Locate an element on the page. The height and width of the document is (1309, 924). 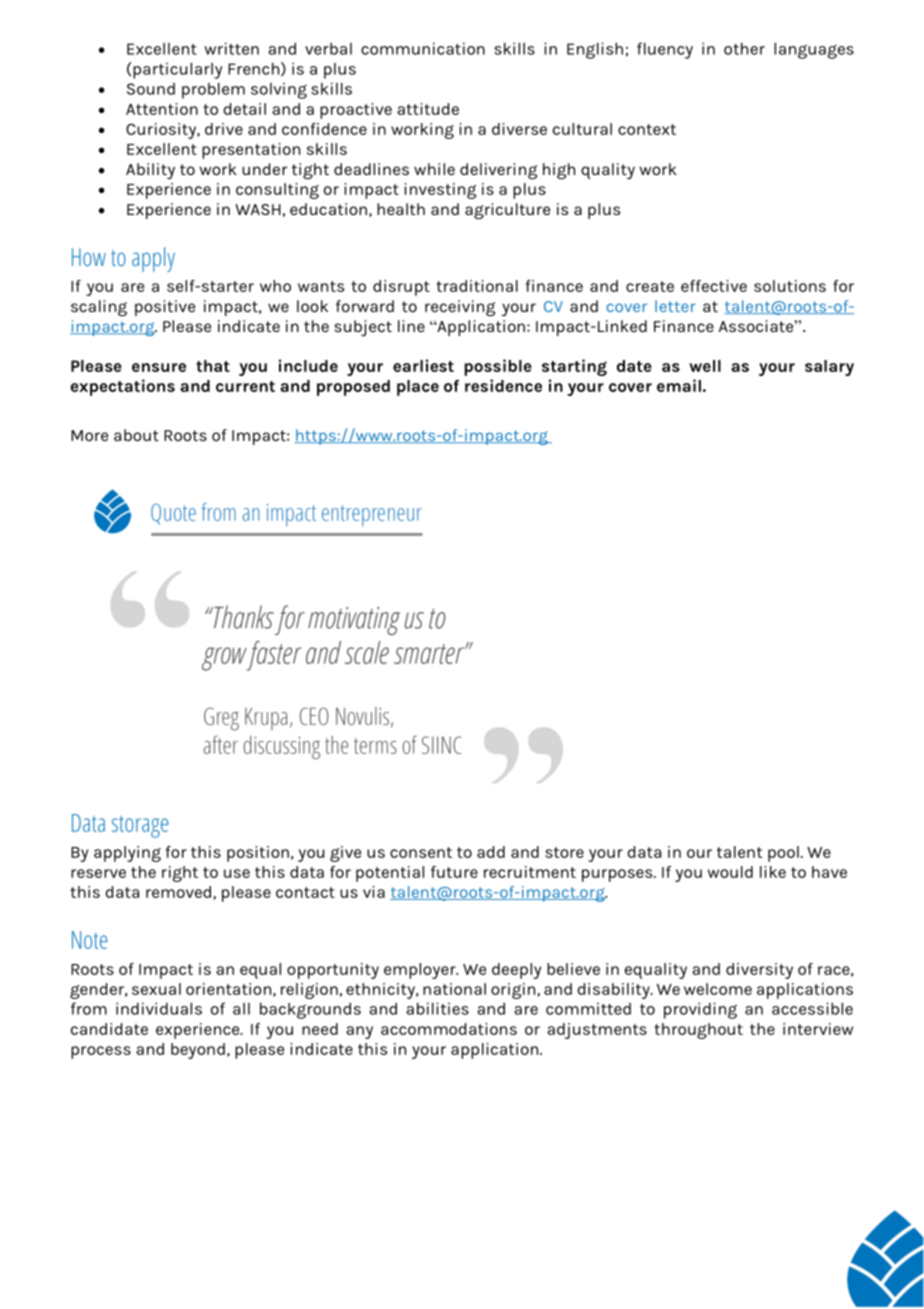
storage is located at coordinates (140, 827).
